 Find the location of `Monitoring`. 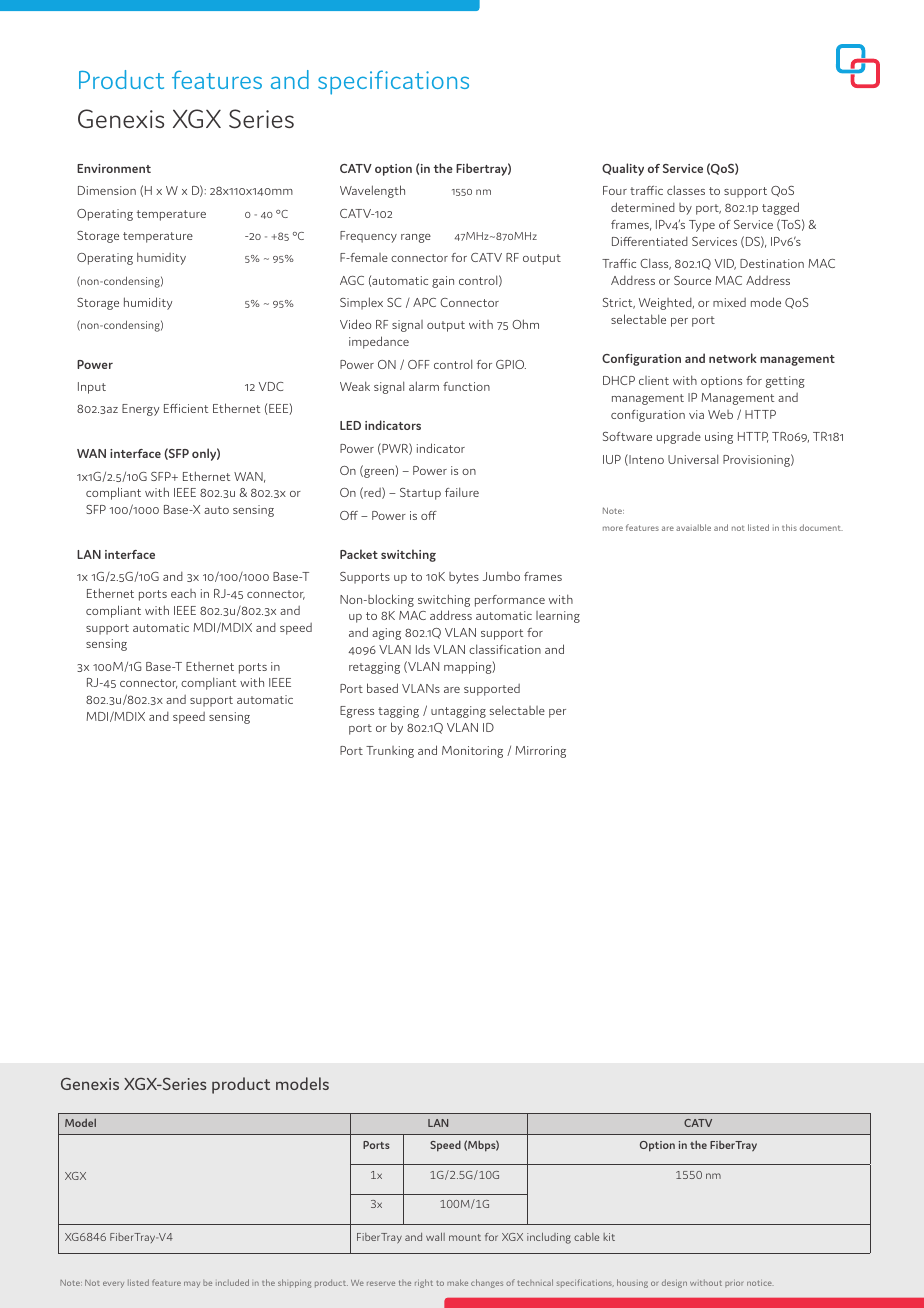

Monitoring is located at coordinates (472, 752).
